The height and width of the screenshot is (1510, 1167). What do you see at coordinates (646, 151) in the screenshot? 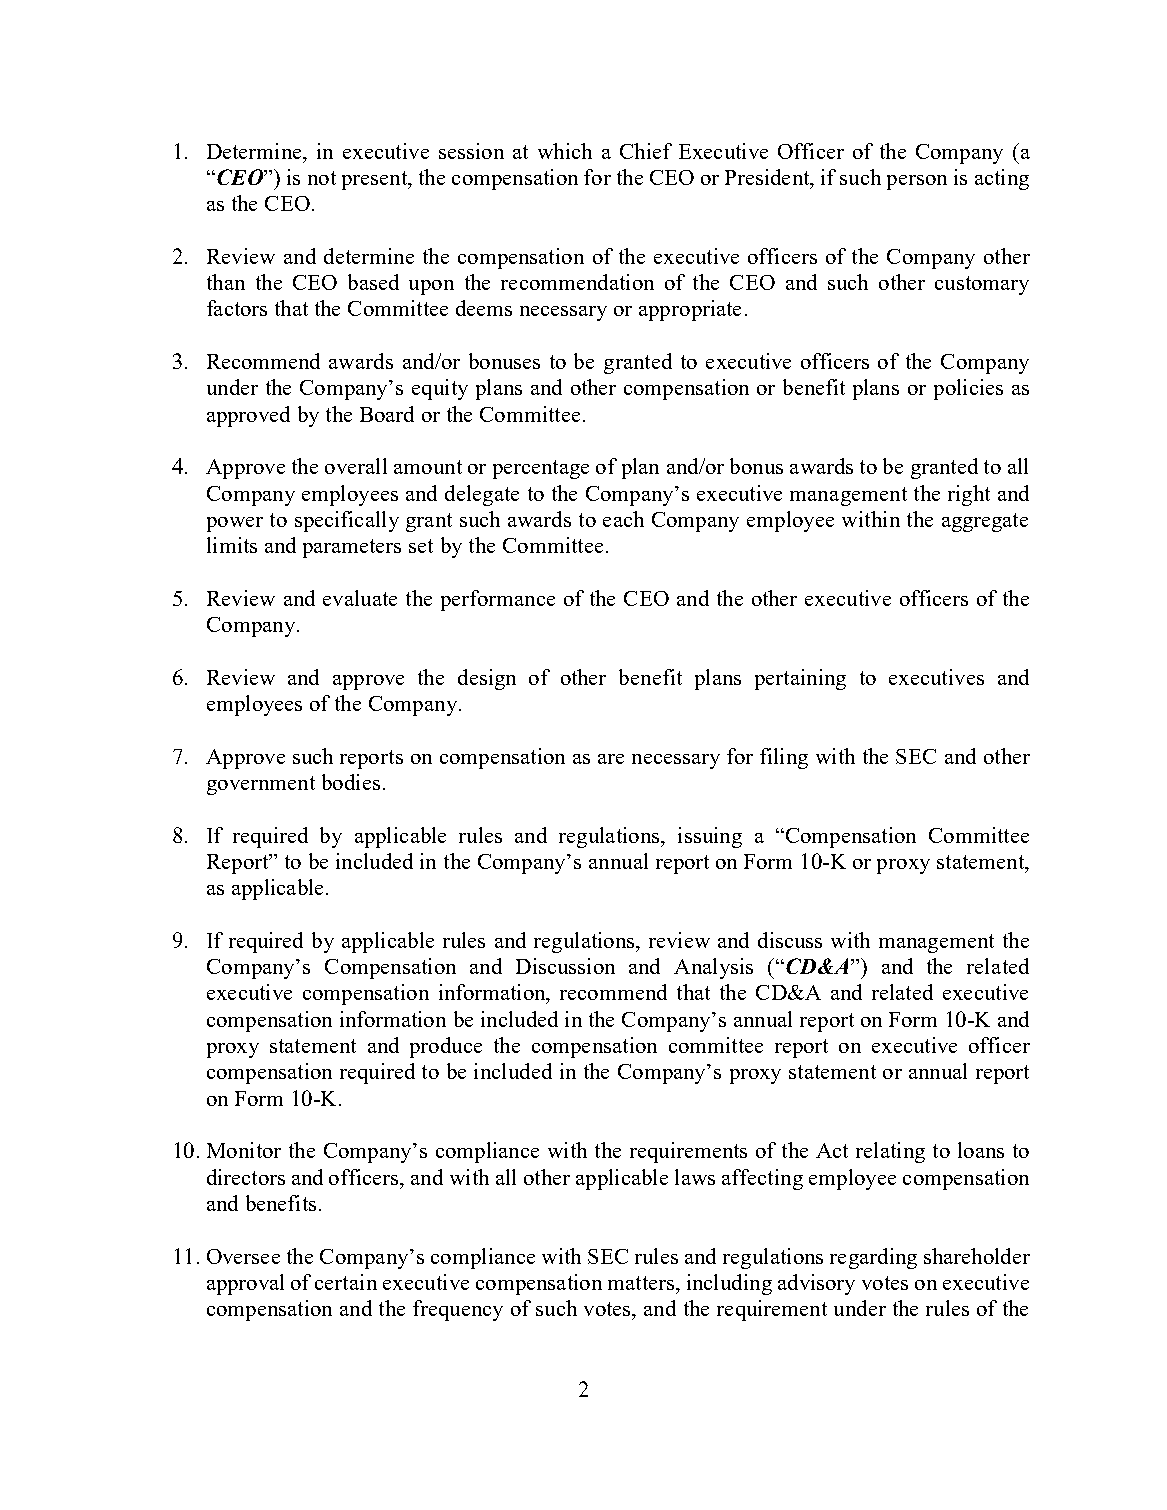
I see `Chief` at bounding box center [646, 151].
